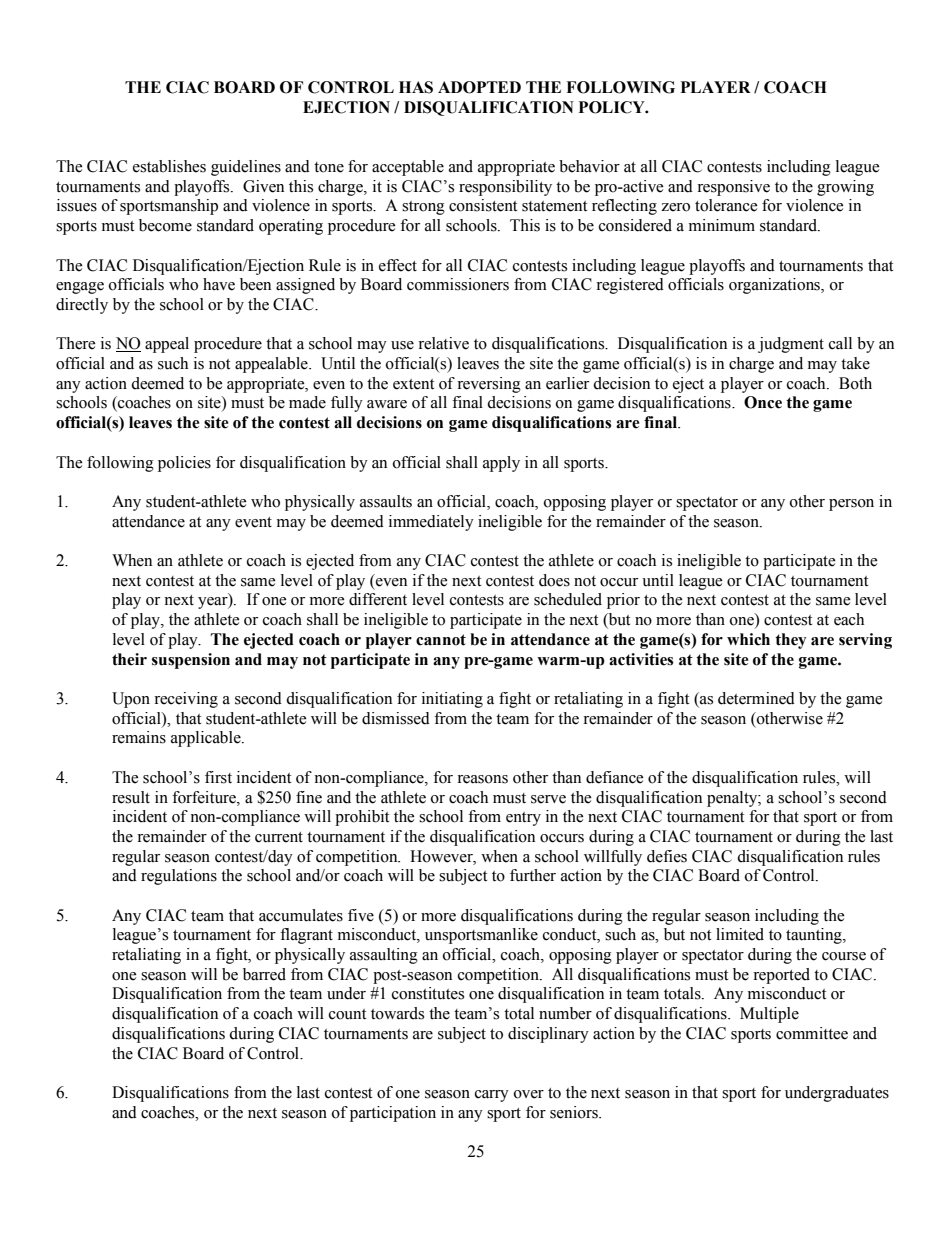 This page has height=1233, width=952. I want to click on cannot, so click(441, 640).
